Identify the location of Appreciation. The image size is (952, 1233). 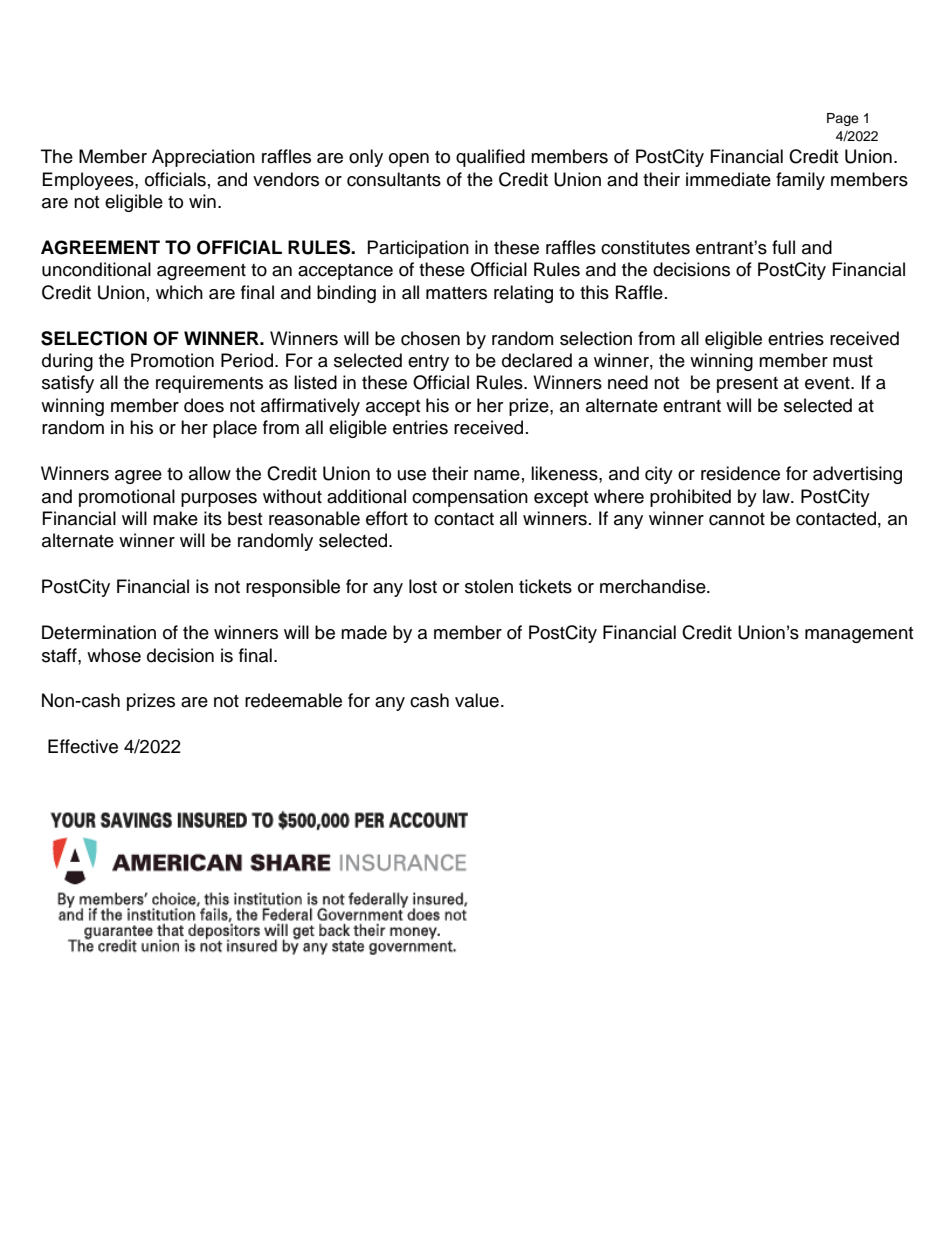
(203, 158).
